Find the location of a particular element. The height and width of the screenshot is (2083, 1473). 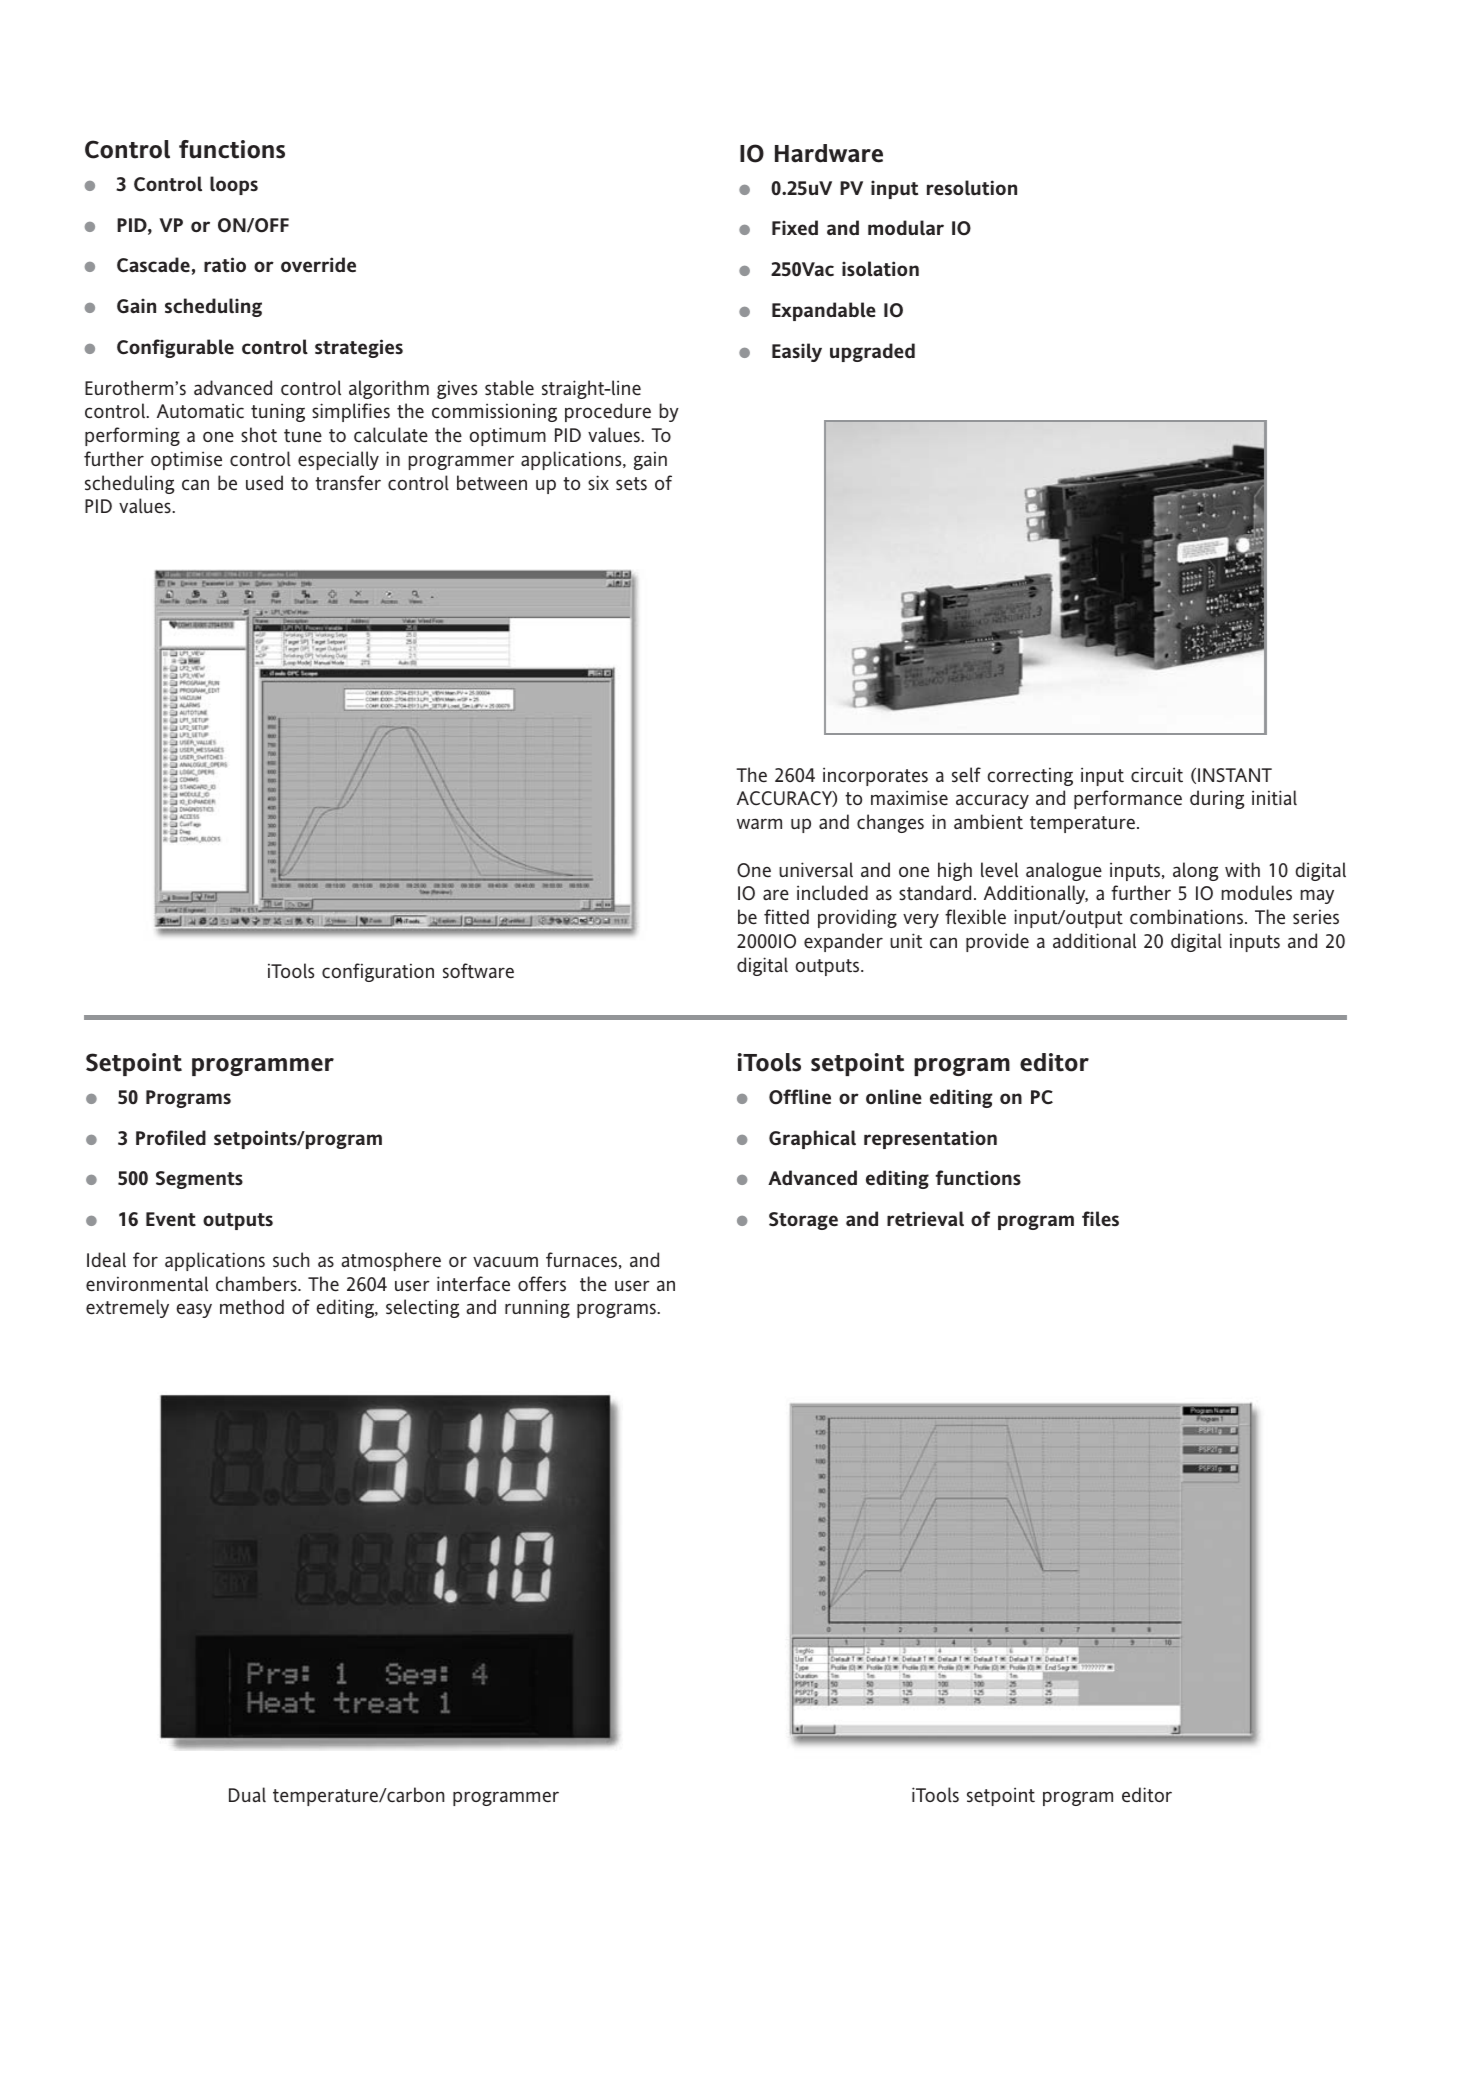

such is located at coordinates (291, 1260).
